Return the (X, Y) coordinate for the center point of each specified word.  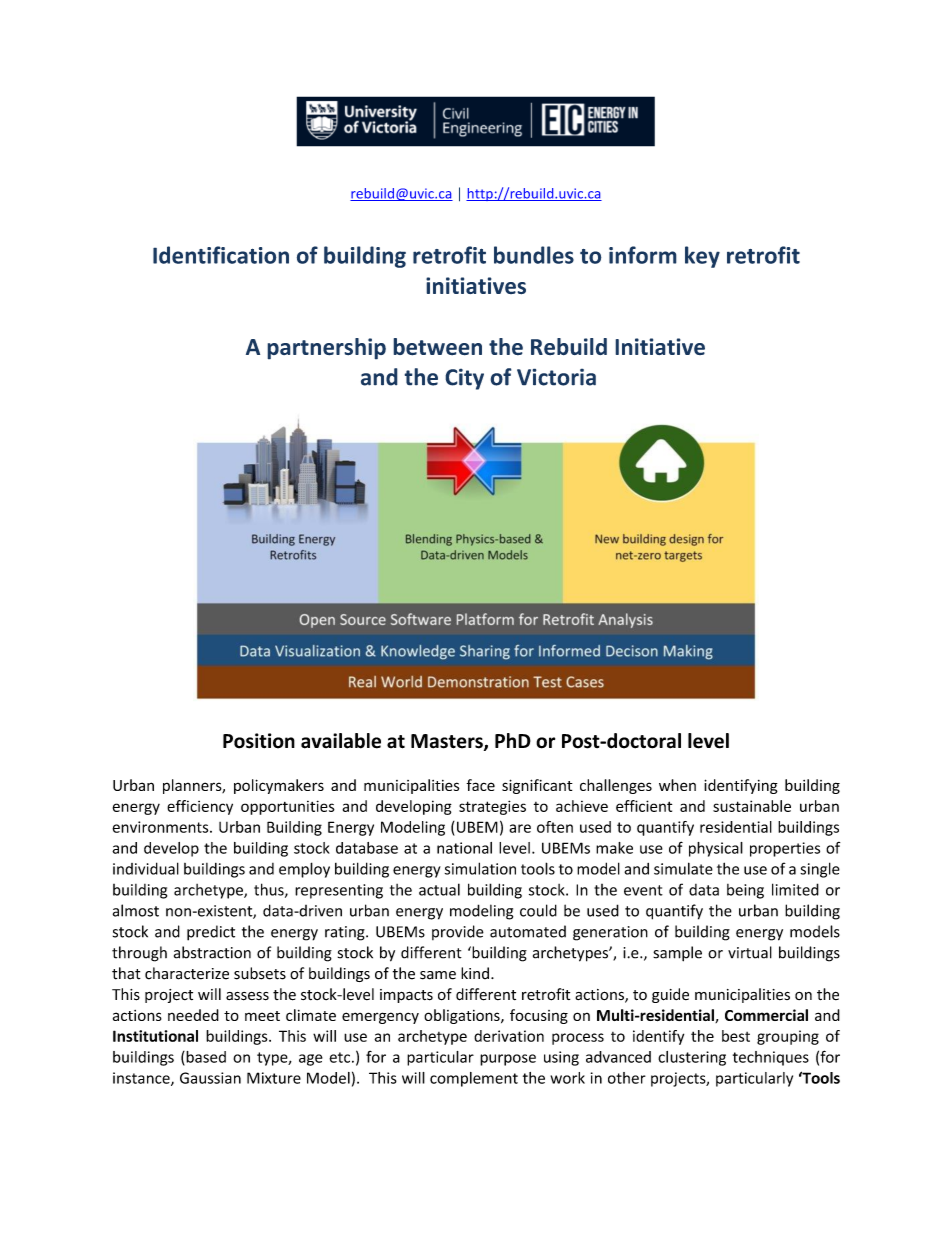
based (205, 1058)
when (677, 785)
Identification (221, 255)
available (341, 741)
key (702, 257)
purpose (508, 1060)
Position (259, 741)
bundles (534, 255)
